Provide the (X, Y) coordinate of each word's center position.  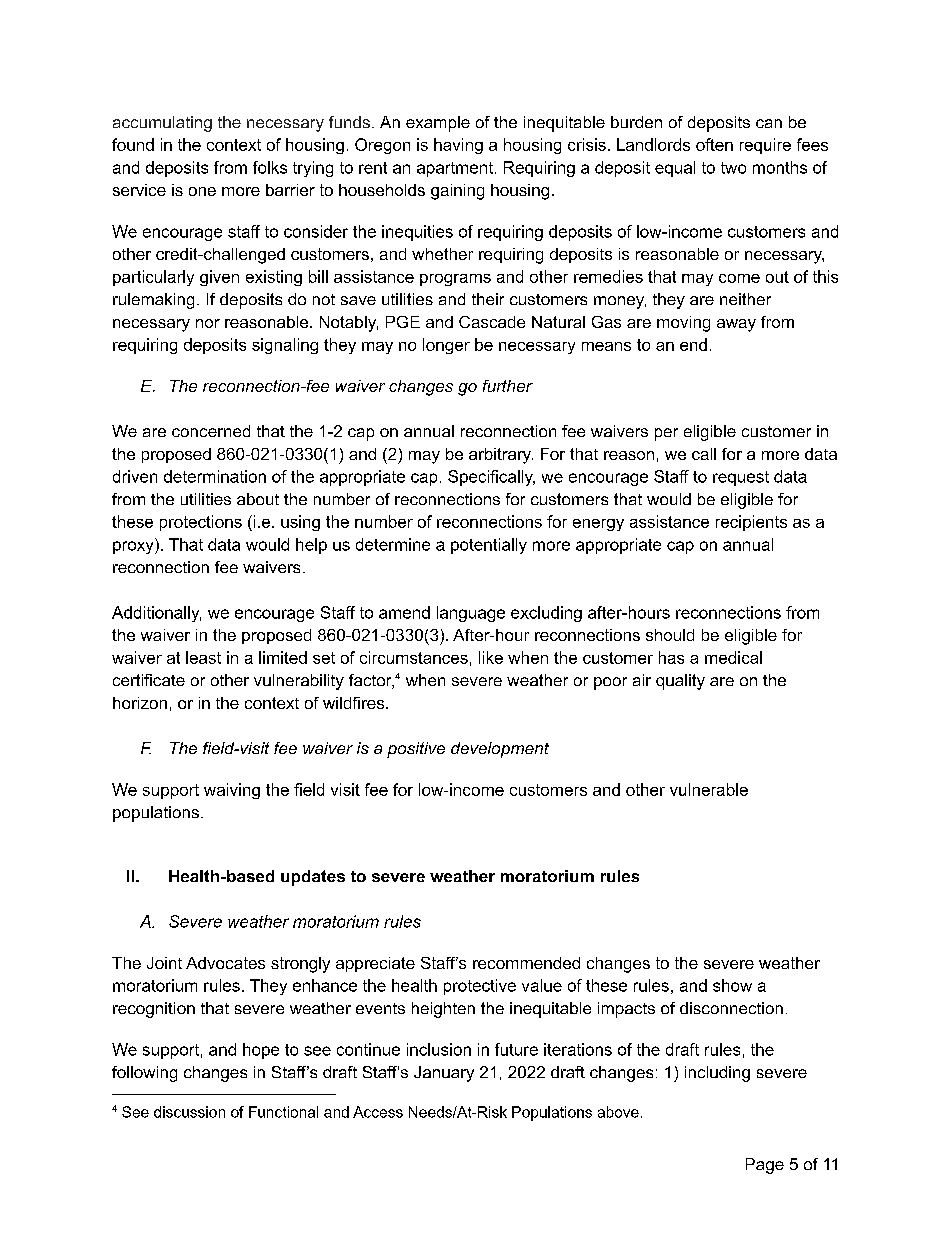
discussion (189, 1112)
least (203, 657)
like (491, 657)
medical (733, 657)
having (458, 146)
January (444, 1074)
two (733, 168)
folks (270, 167)
